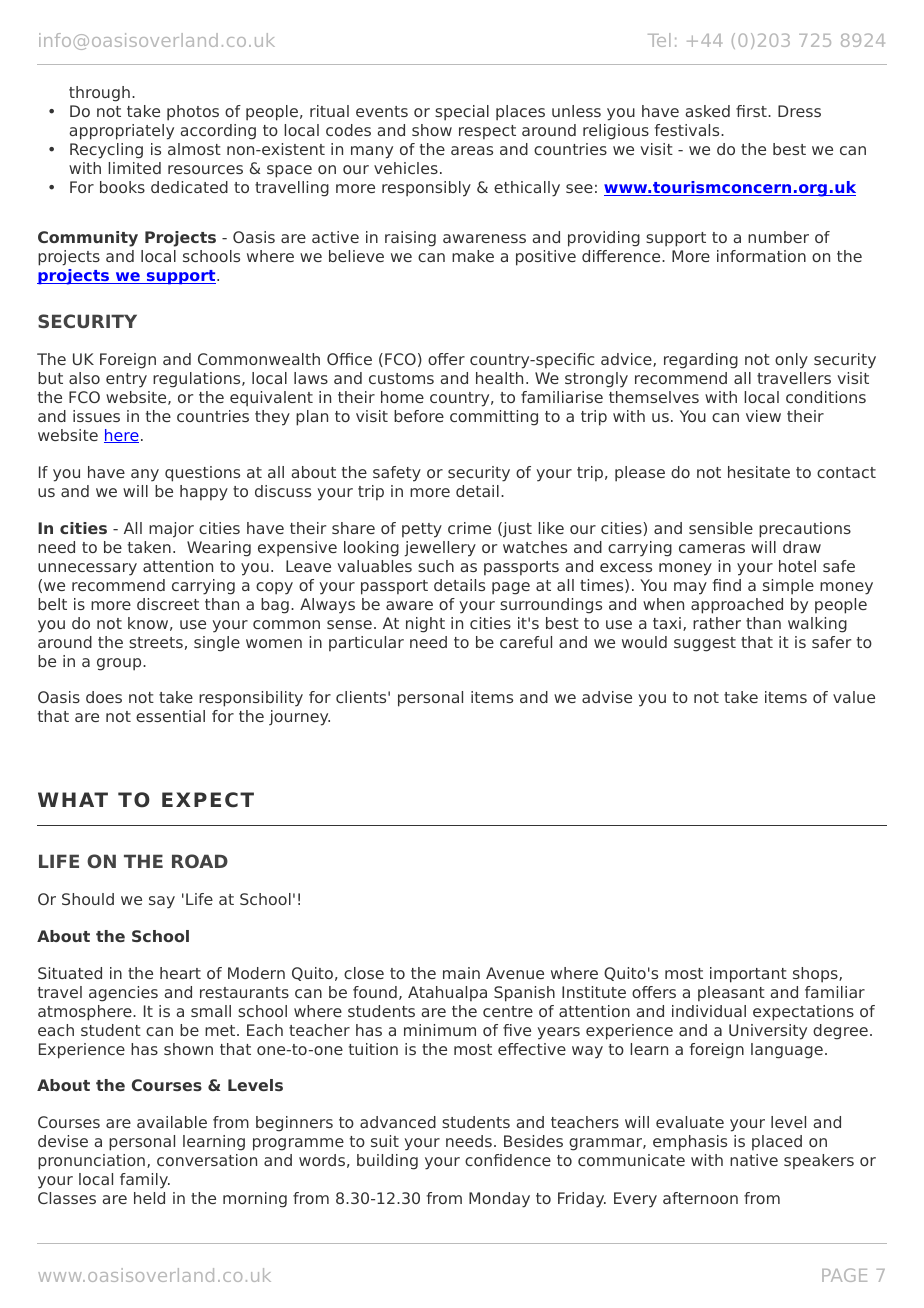 The height and width of the document is (1308, 924). What do you see at coordinates (754, 1160) in the document?
I see `native` at bounding box center [754, 1160].
